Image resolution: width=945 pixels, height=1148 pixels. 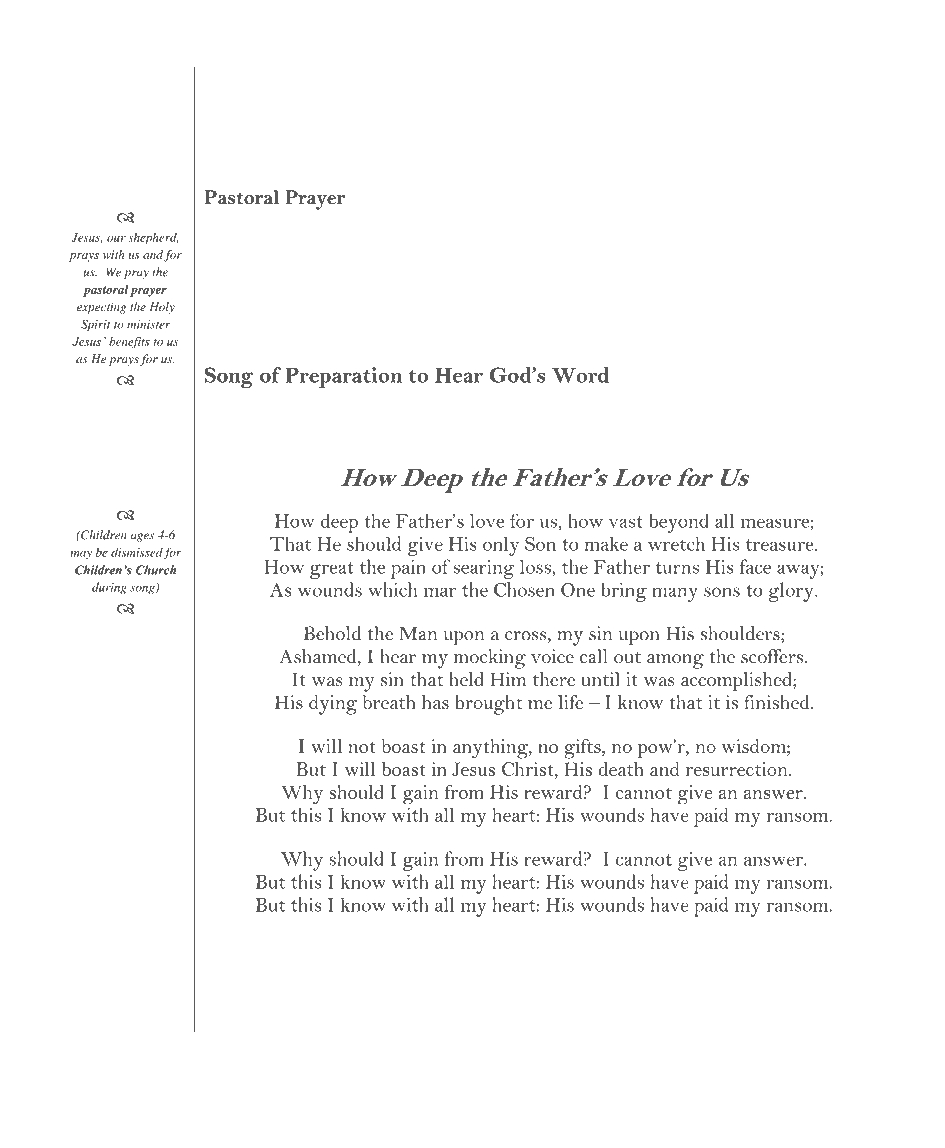 I want to click on mocking, so click(x=489, y=659).
